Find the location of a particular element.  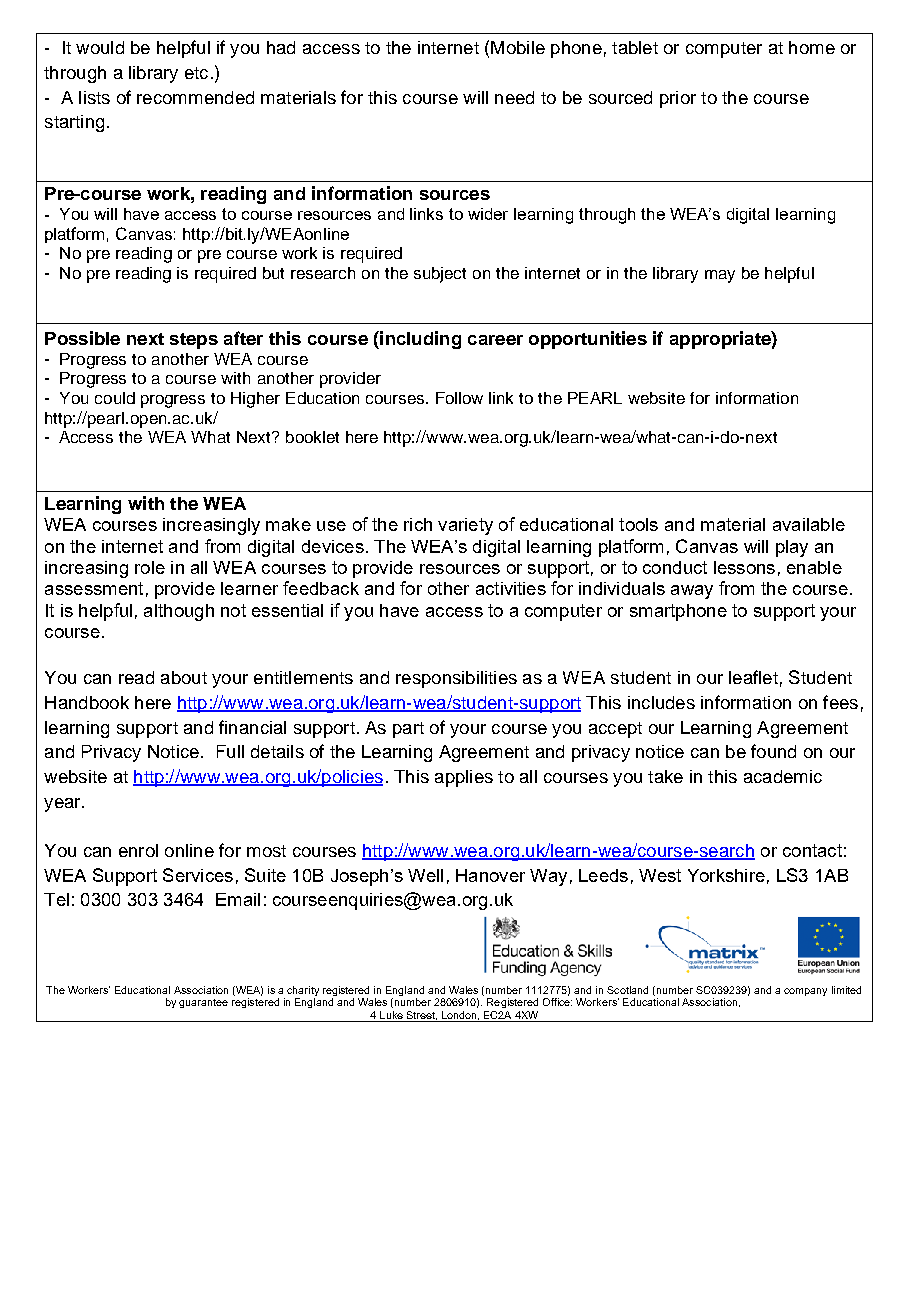

need is located at coordinates (514, 97).
